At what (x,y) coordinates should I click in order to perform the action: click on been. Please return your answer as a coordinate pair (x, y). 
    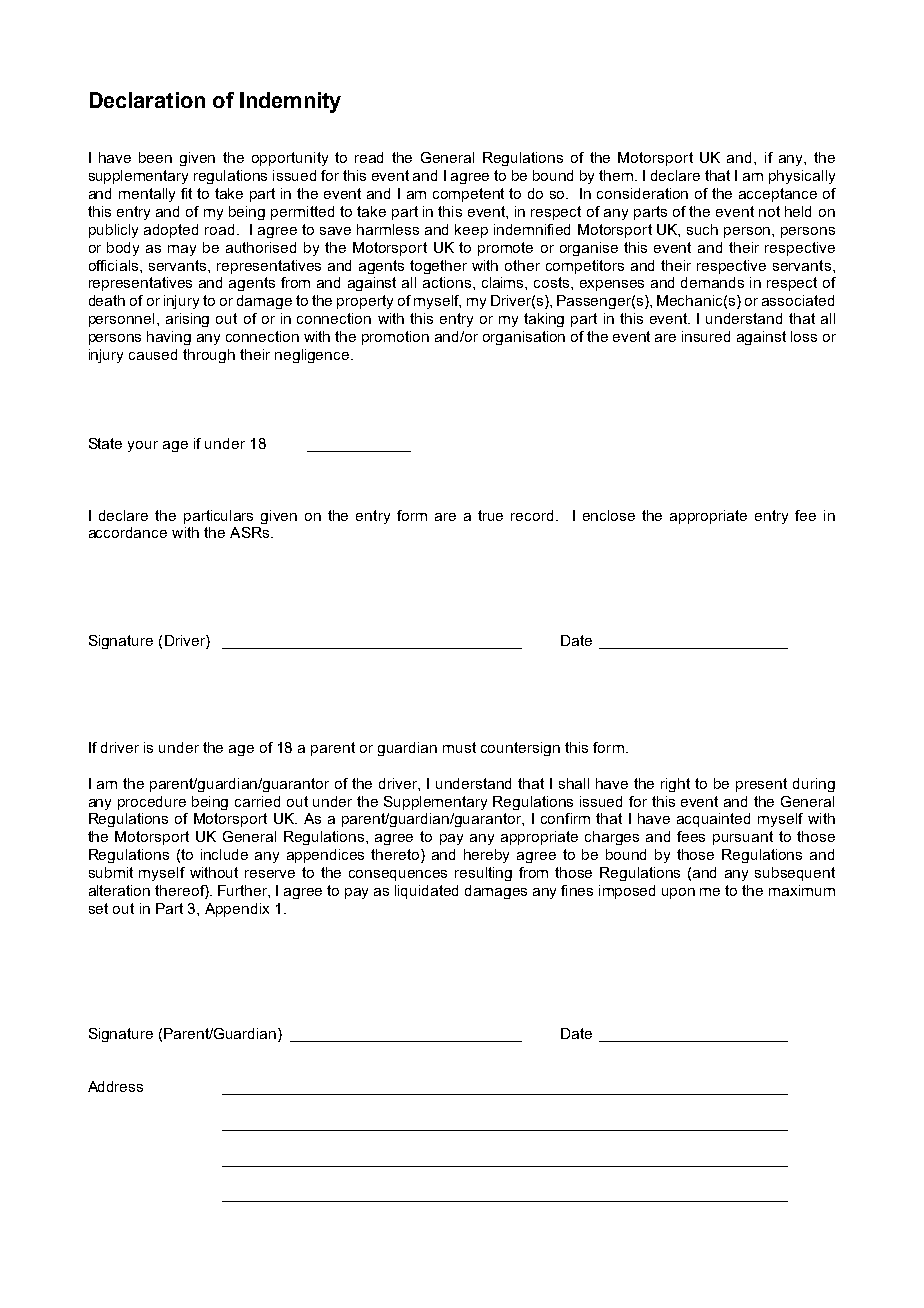
    Looking at the image, I should click on (155, 157).
